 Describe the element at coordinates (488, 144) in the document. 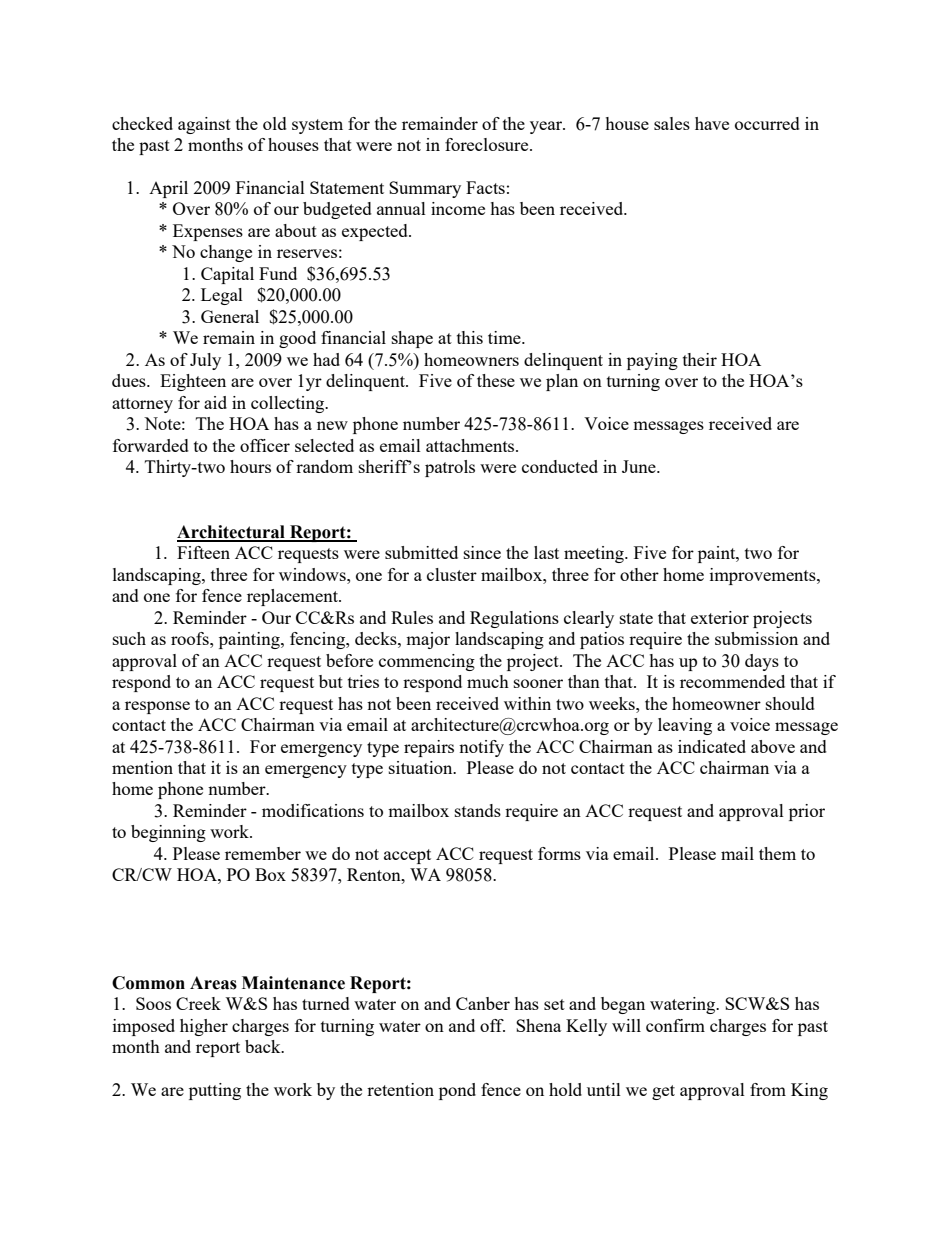

I see `foreclosure` at that location.
